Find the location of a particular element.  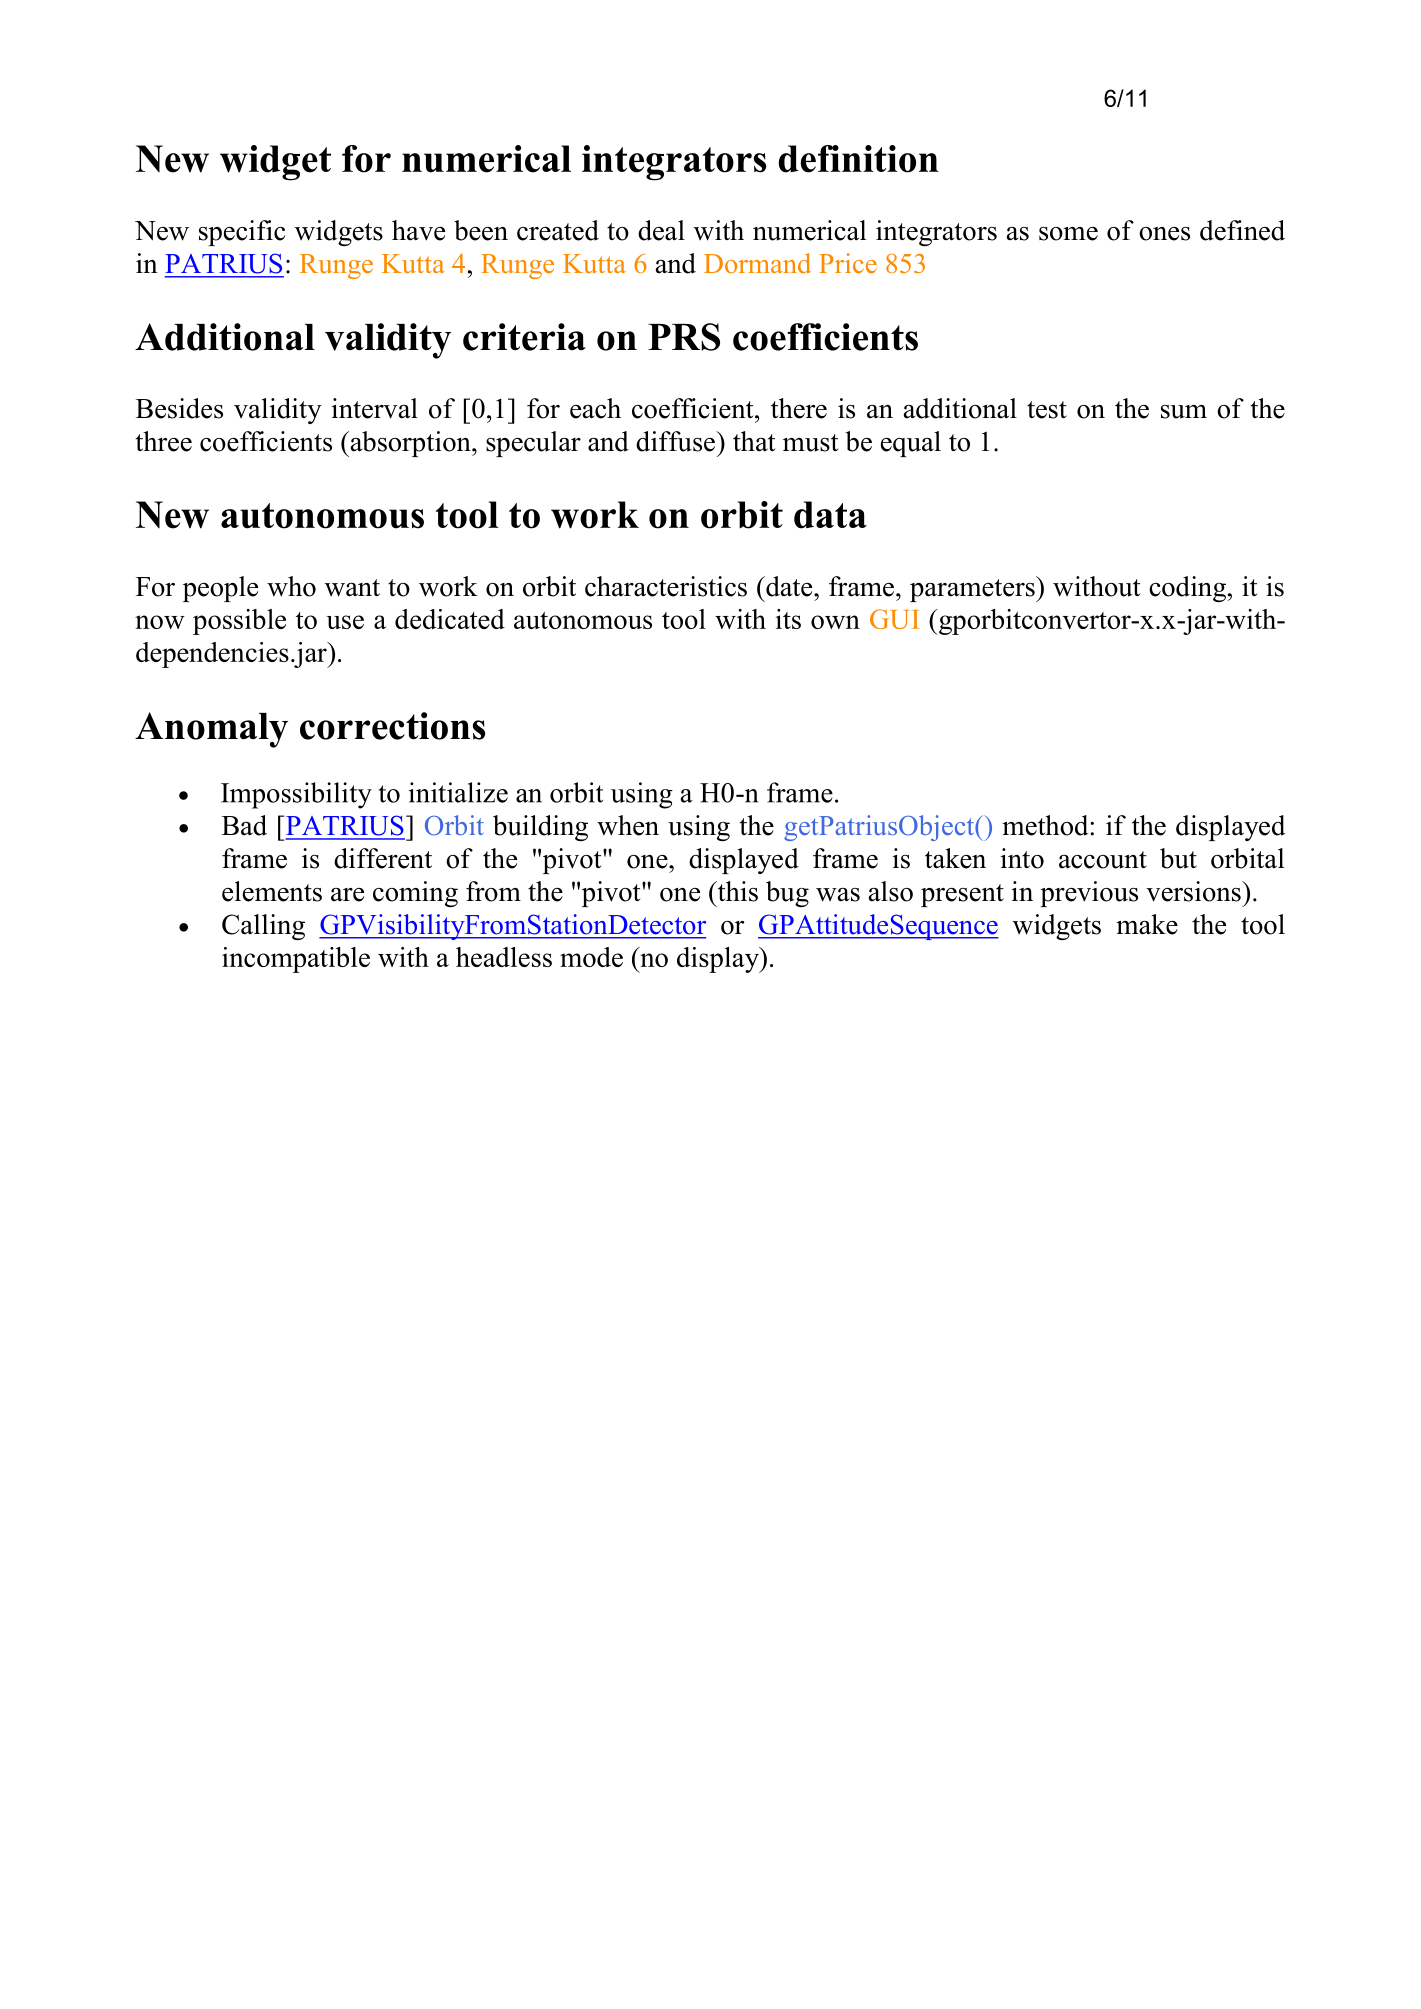

method is located at coordinates (1046, 825).
